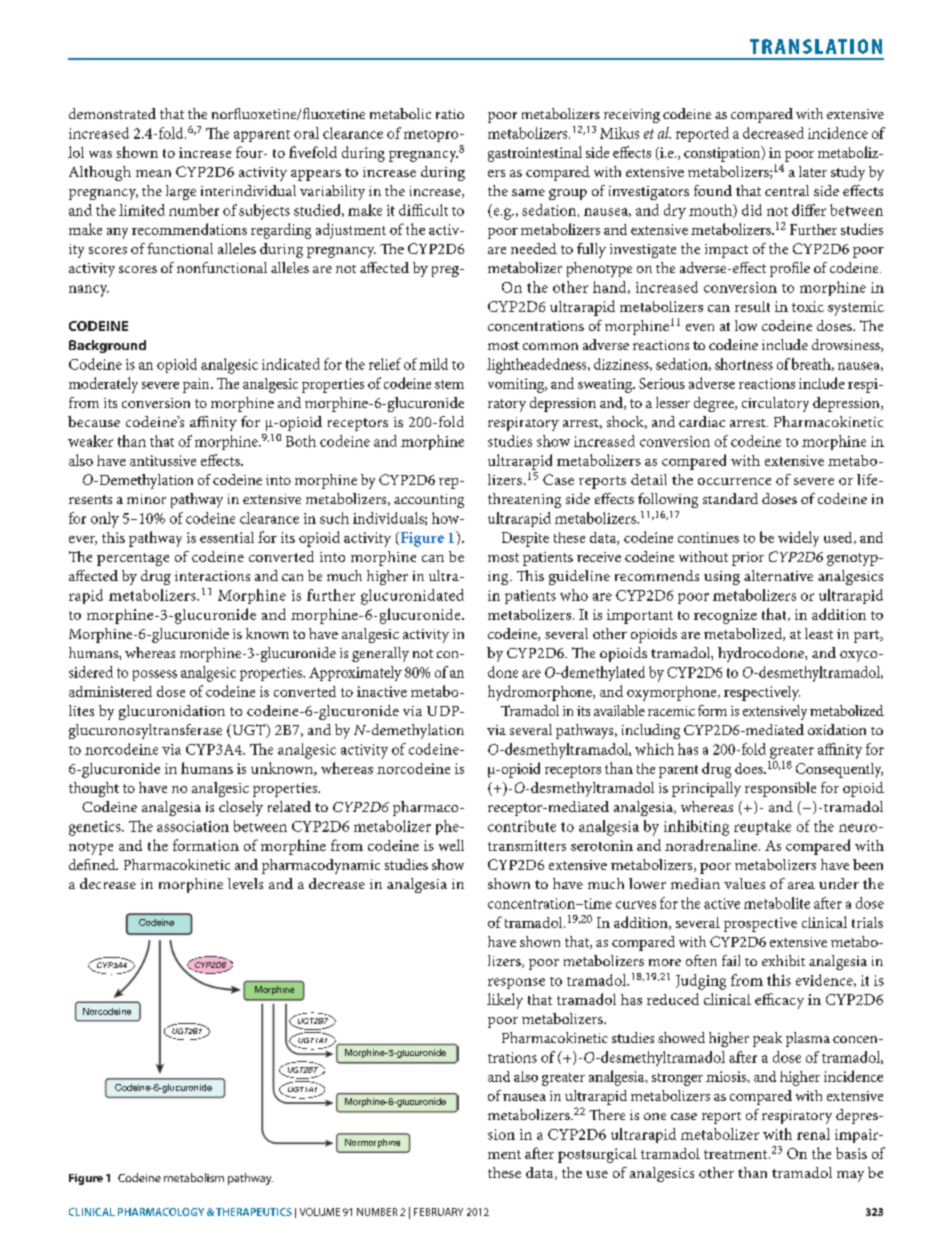 Image resolution: width=952 pixels, height=1256 pixels. What do you see at coordinates (438, 1212) in the document?
I see `february` at bounding box center [438, 1212].
